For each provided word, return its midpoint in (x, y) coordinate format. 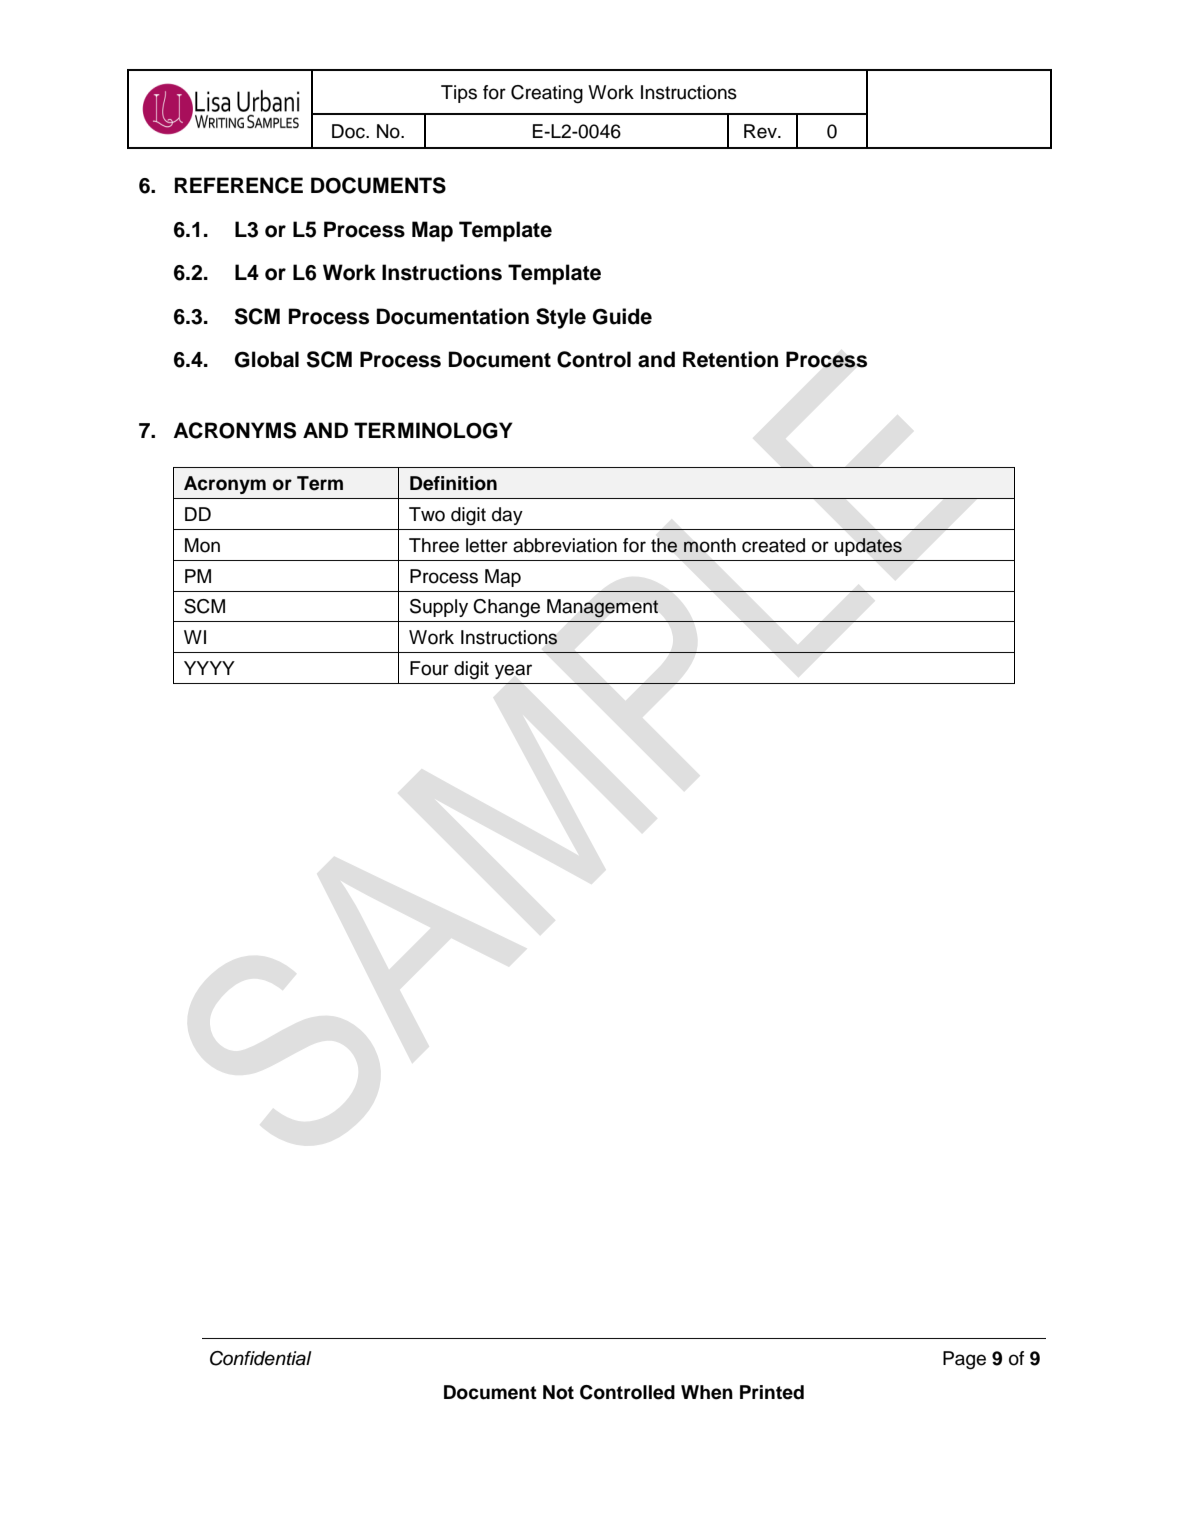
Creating (547, 94)
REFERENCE (239, 185)
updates (868, 547)
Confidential (261, 1358)
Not (558, 1392)
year (513, 671)
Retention (730, 359)
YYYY (209, 668)
